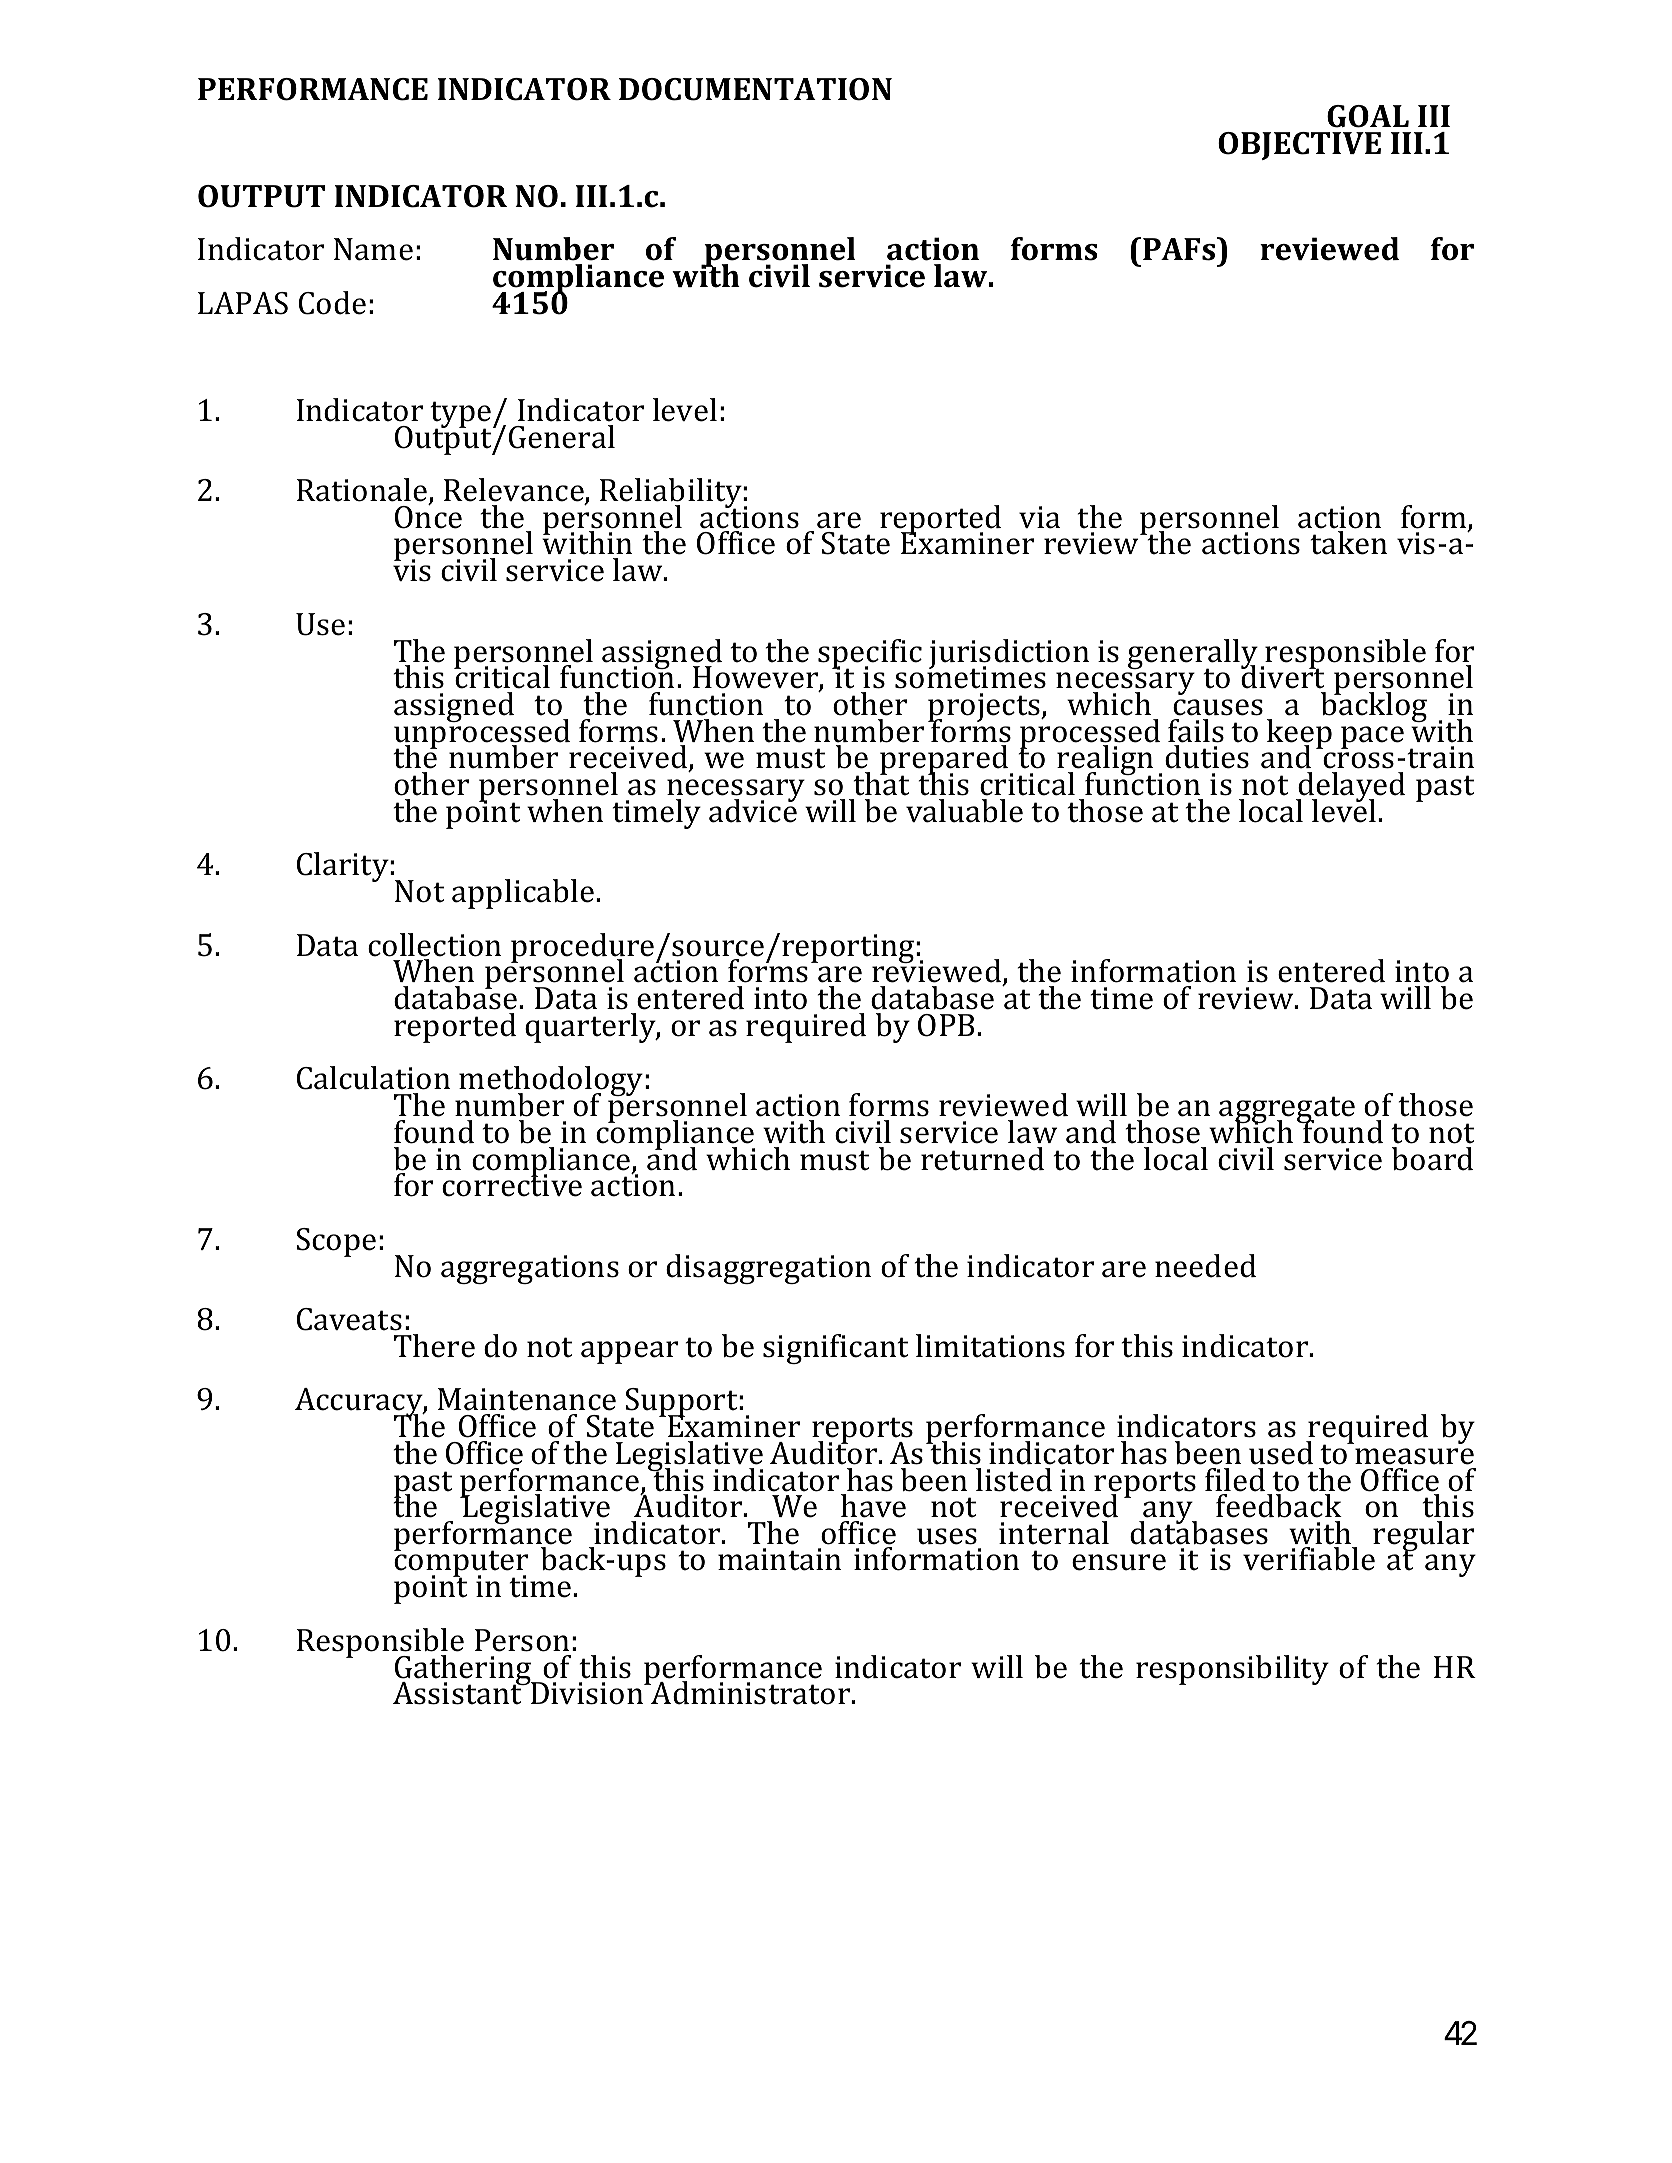 Image resolution: width=1672 pixels, height=2163 pixels. Describe the element at coordinates (1299, 146) in the image. I see `OBJECTIVE` at that location.
